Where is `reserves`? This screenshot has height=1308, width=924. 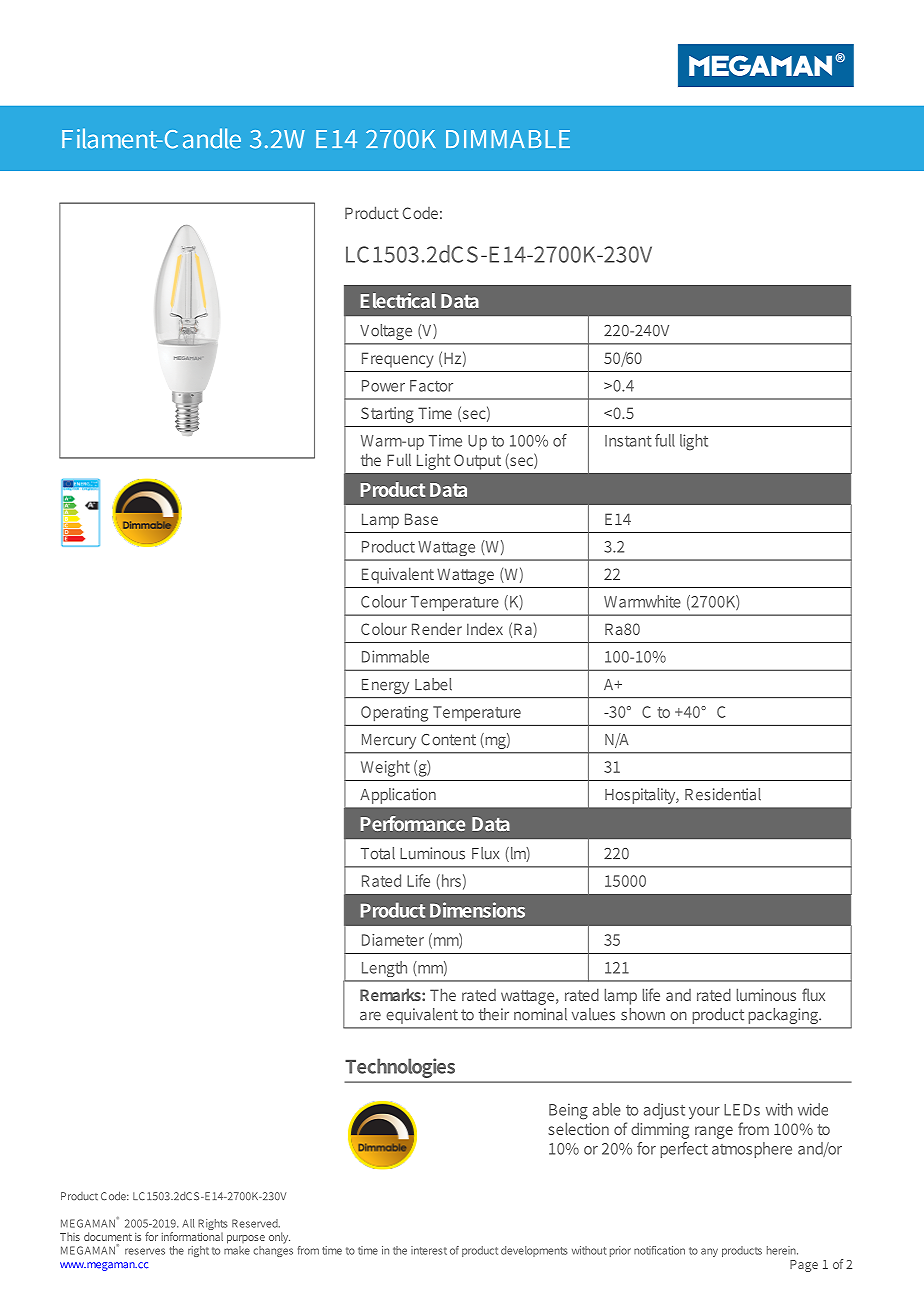
reserves is located at coordinates (145, 1251).
